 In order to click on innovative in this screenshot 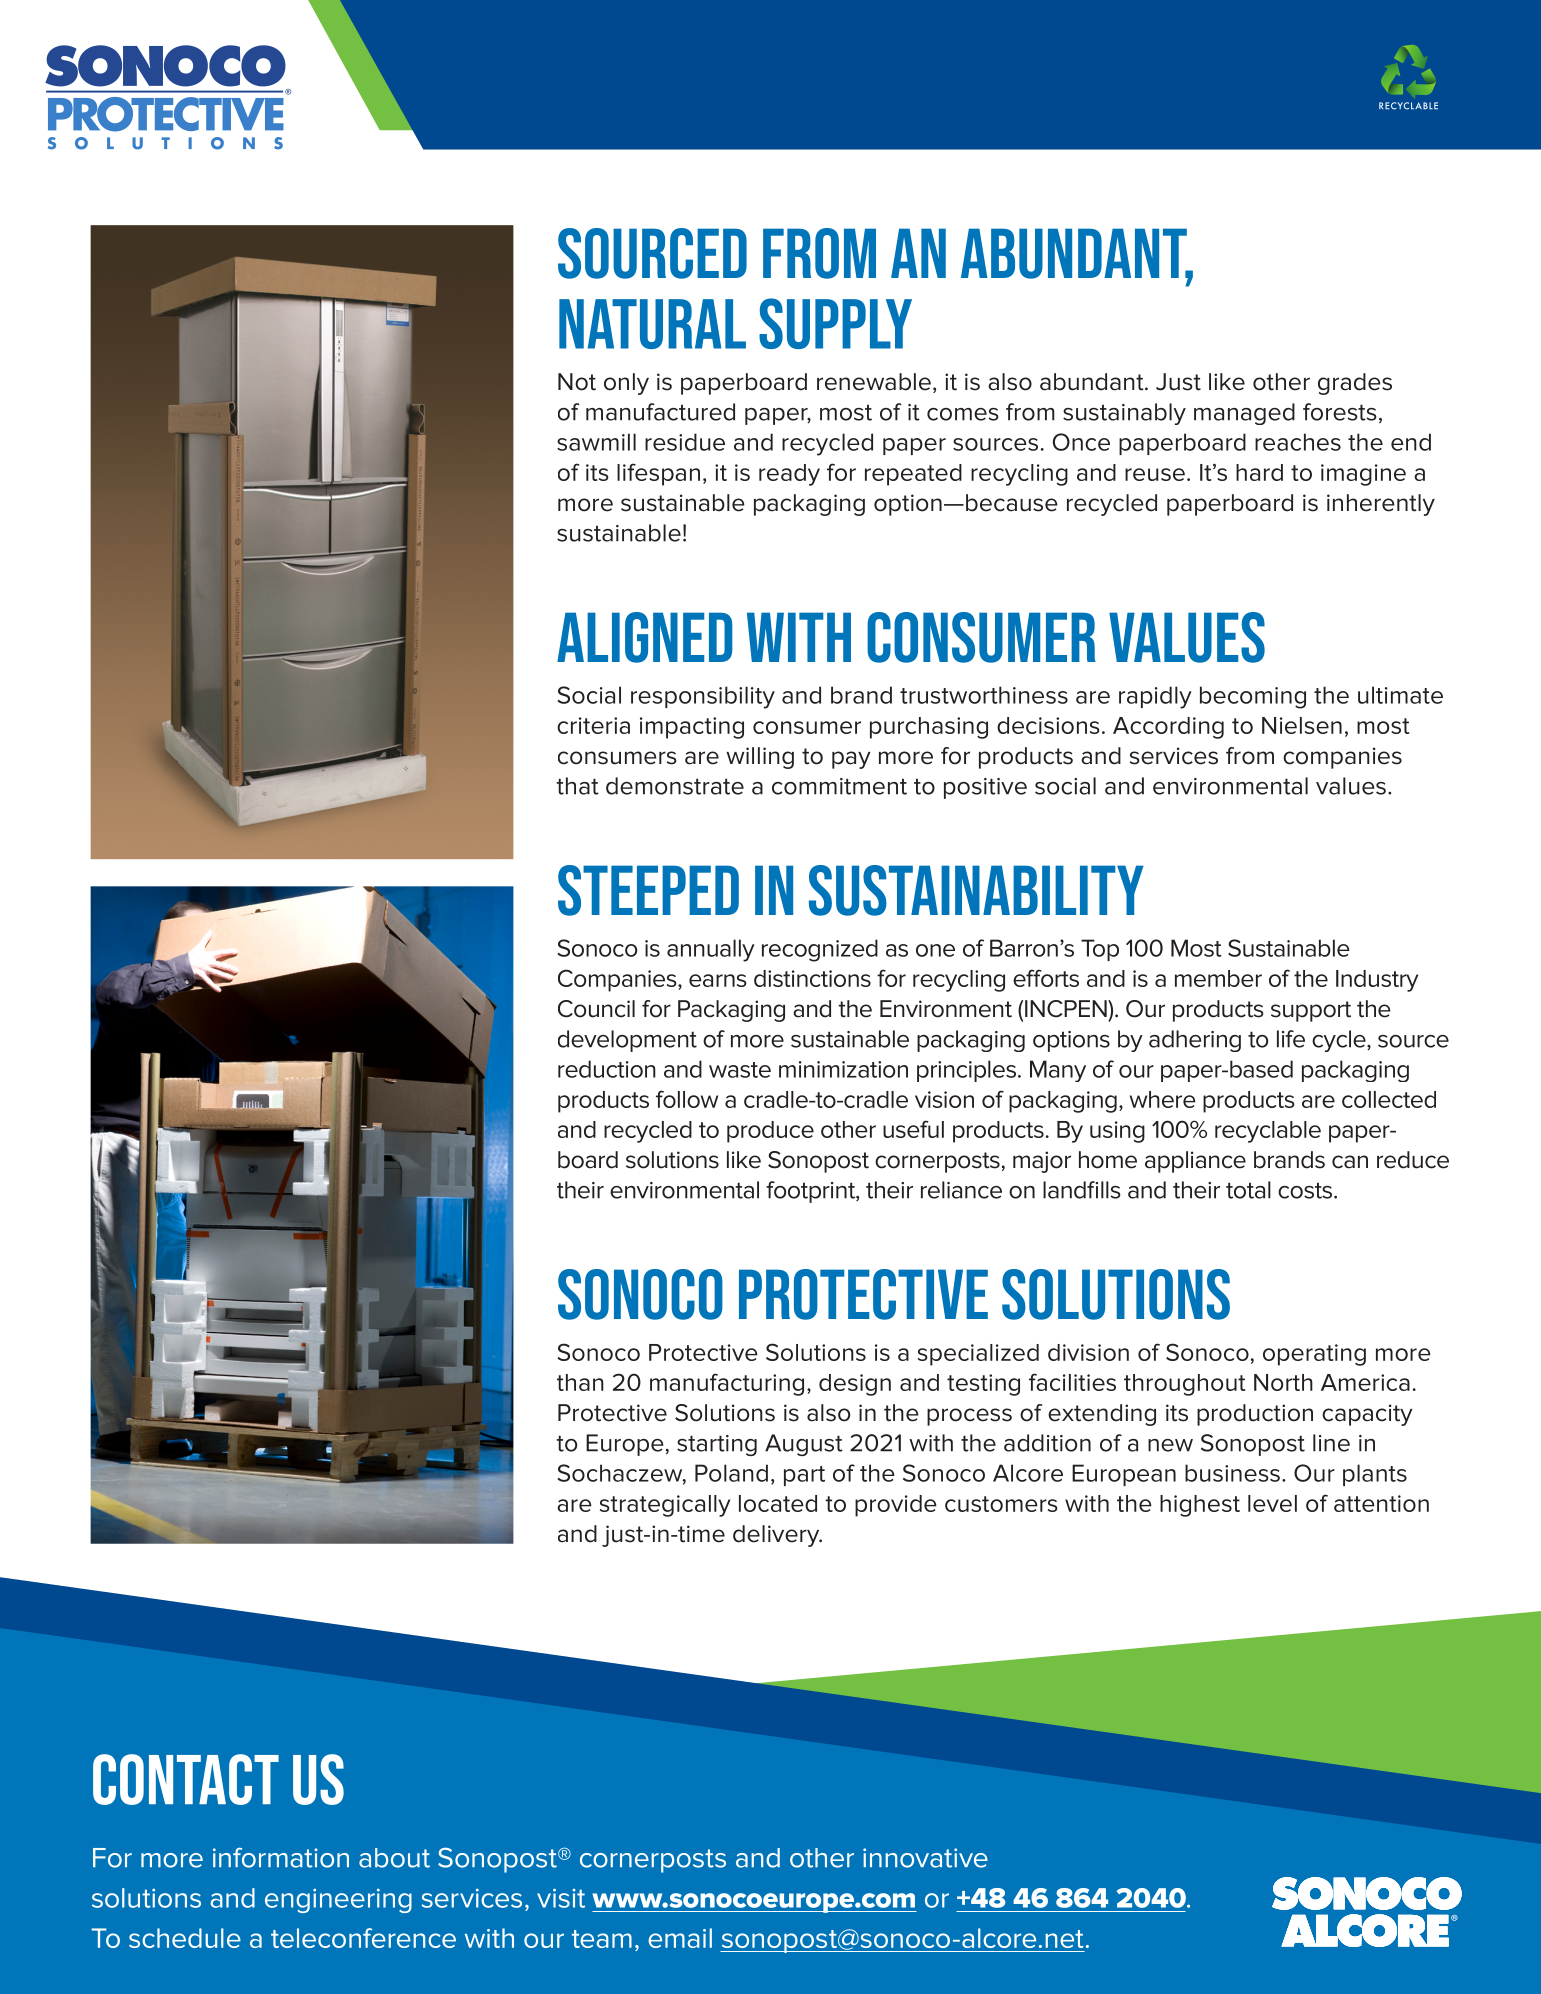, I will do `click(925, 1858)`.
